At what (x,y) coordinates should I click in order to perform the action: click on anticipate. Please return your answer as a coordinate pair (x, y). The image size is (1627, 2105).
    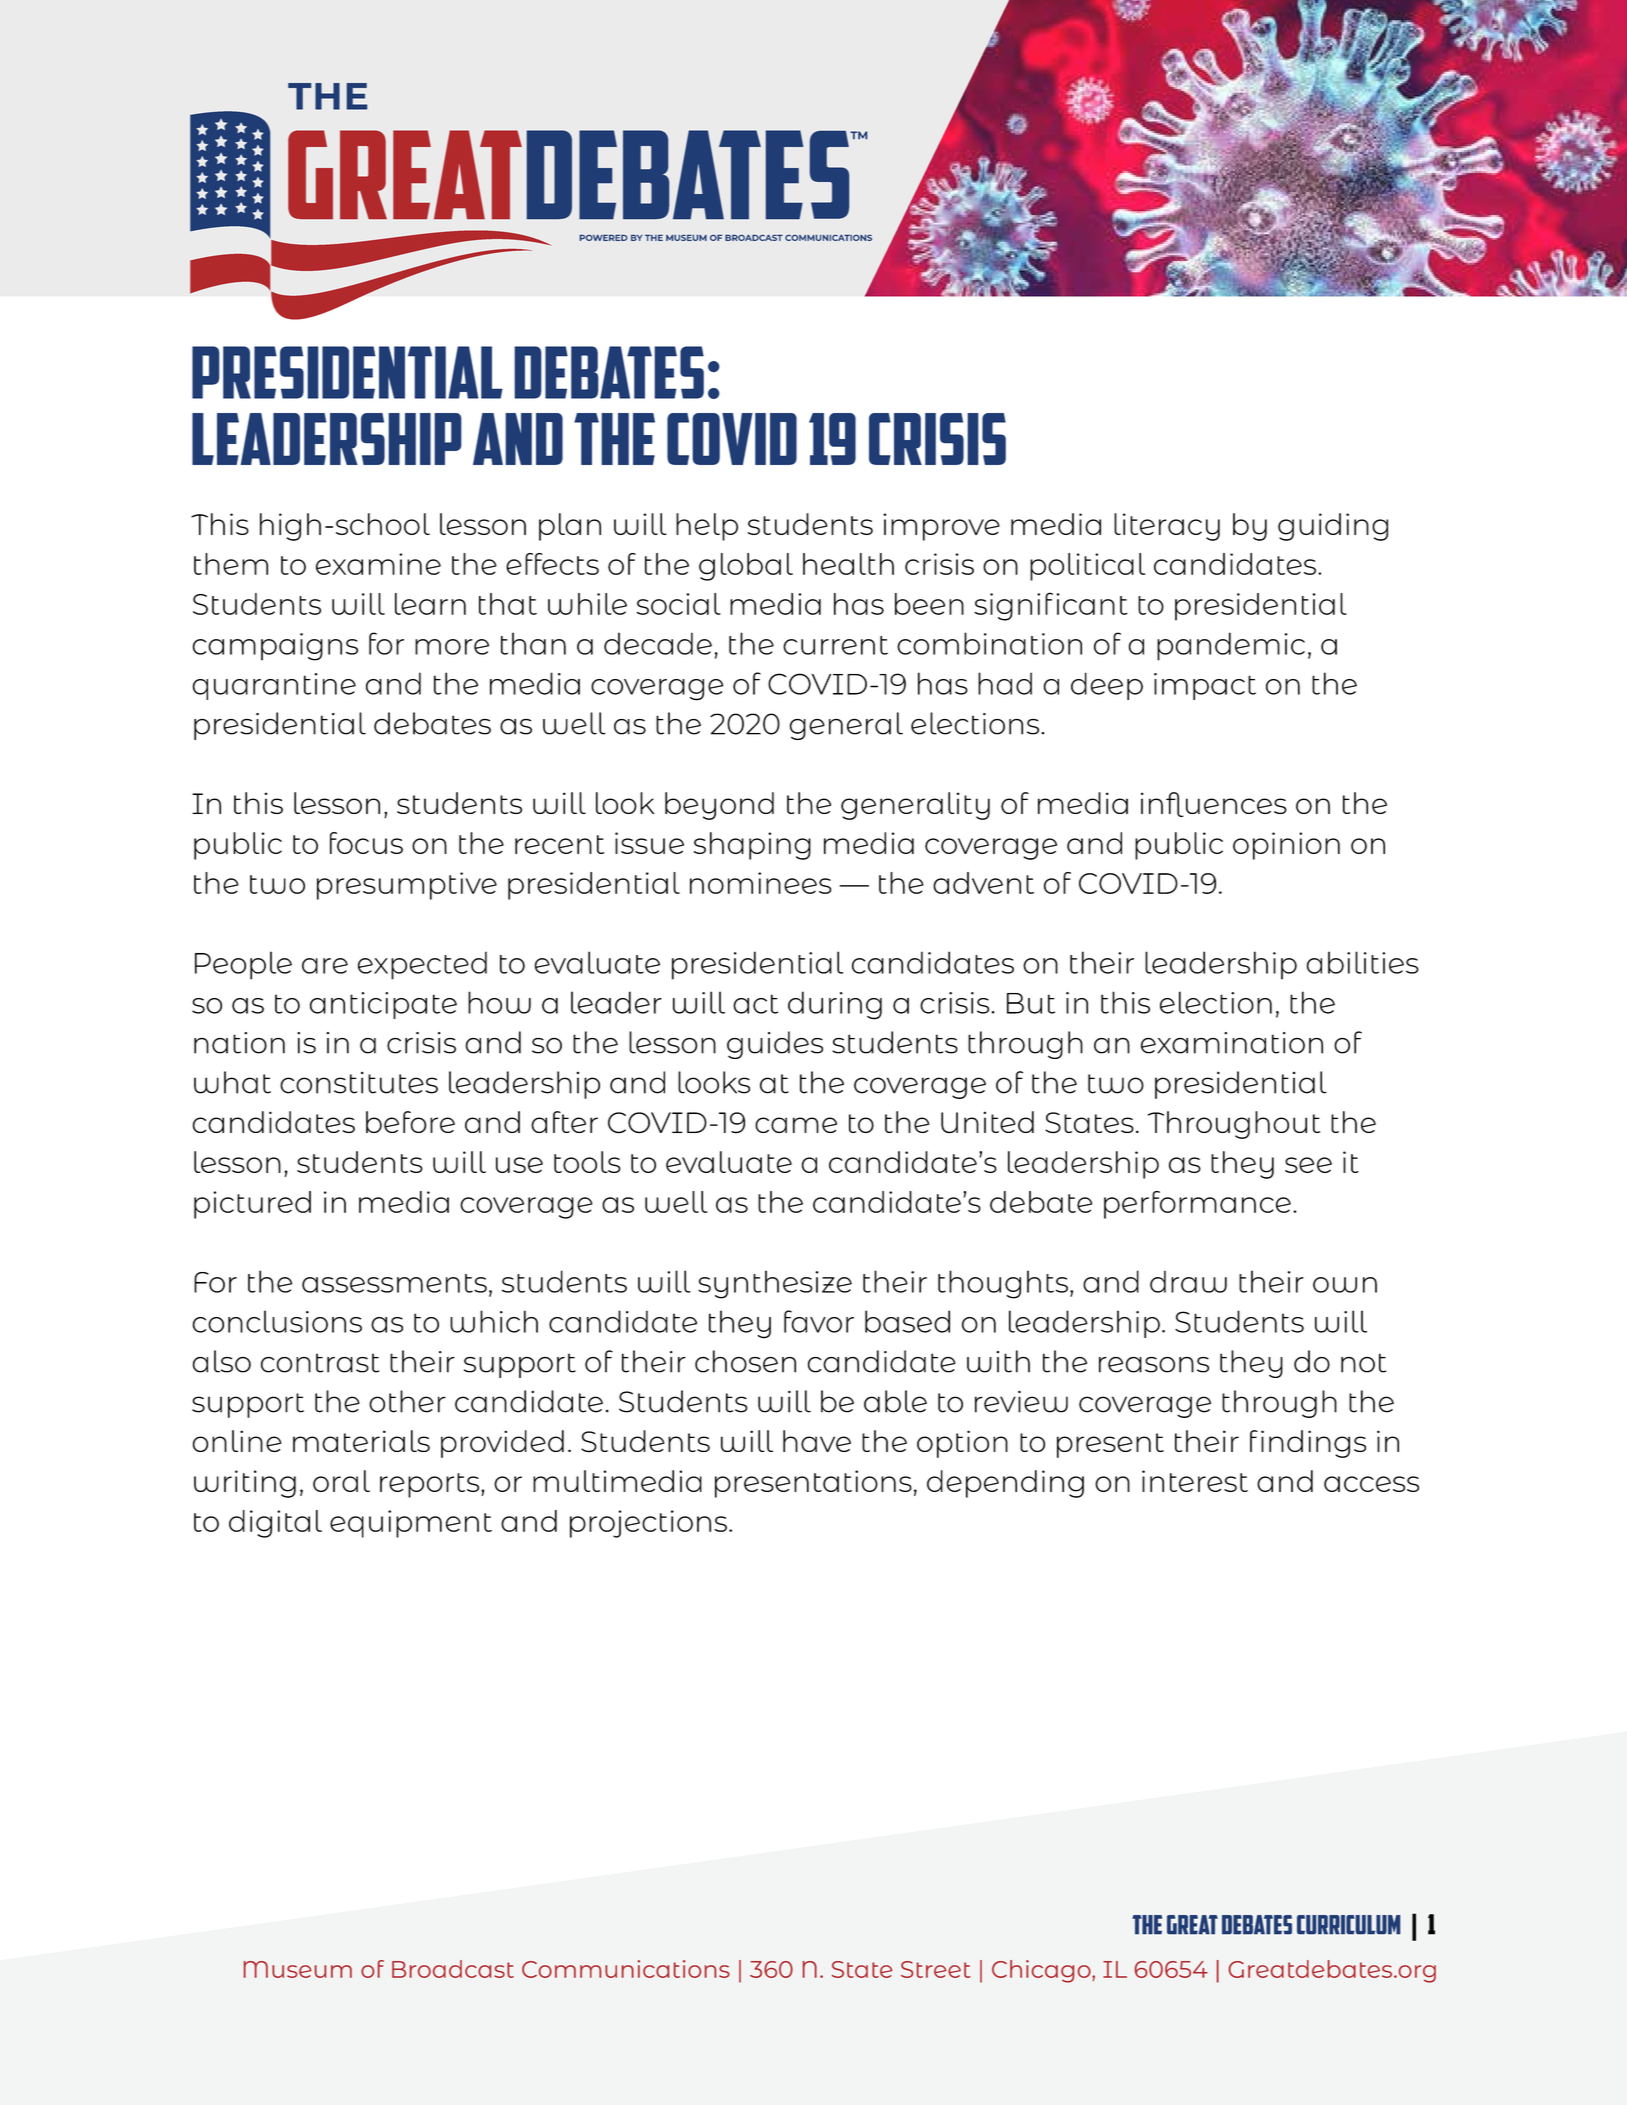
    Looking at the image, I should click on (383, 1005).
